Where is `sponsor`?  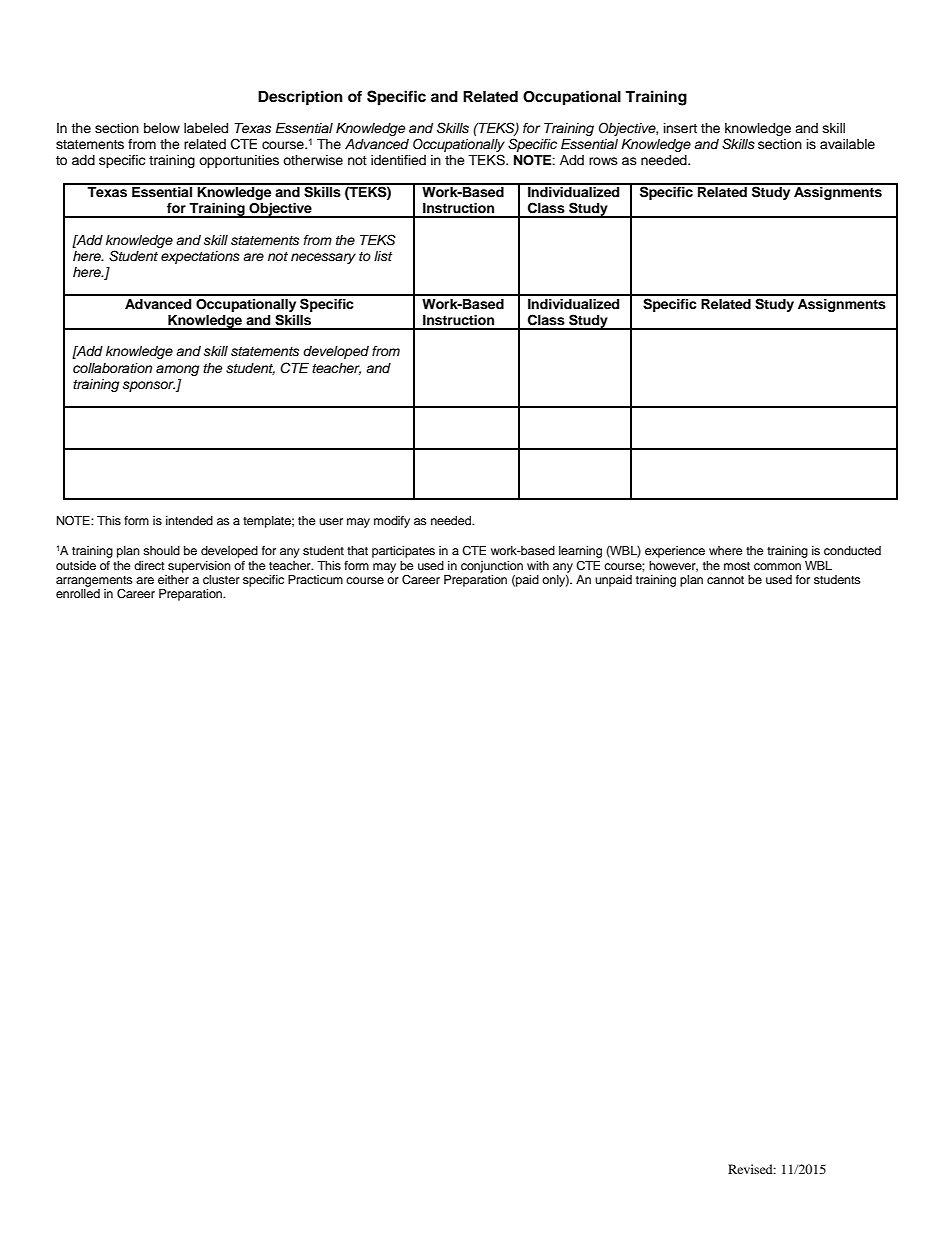 sponsor is located at coordinates (149, 386).
